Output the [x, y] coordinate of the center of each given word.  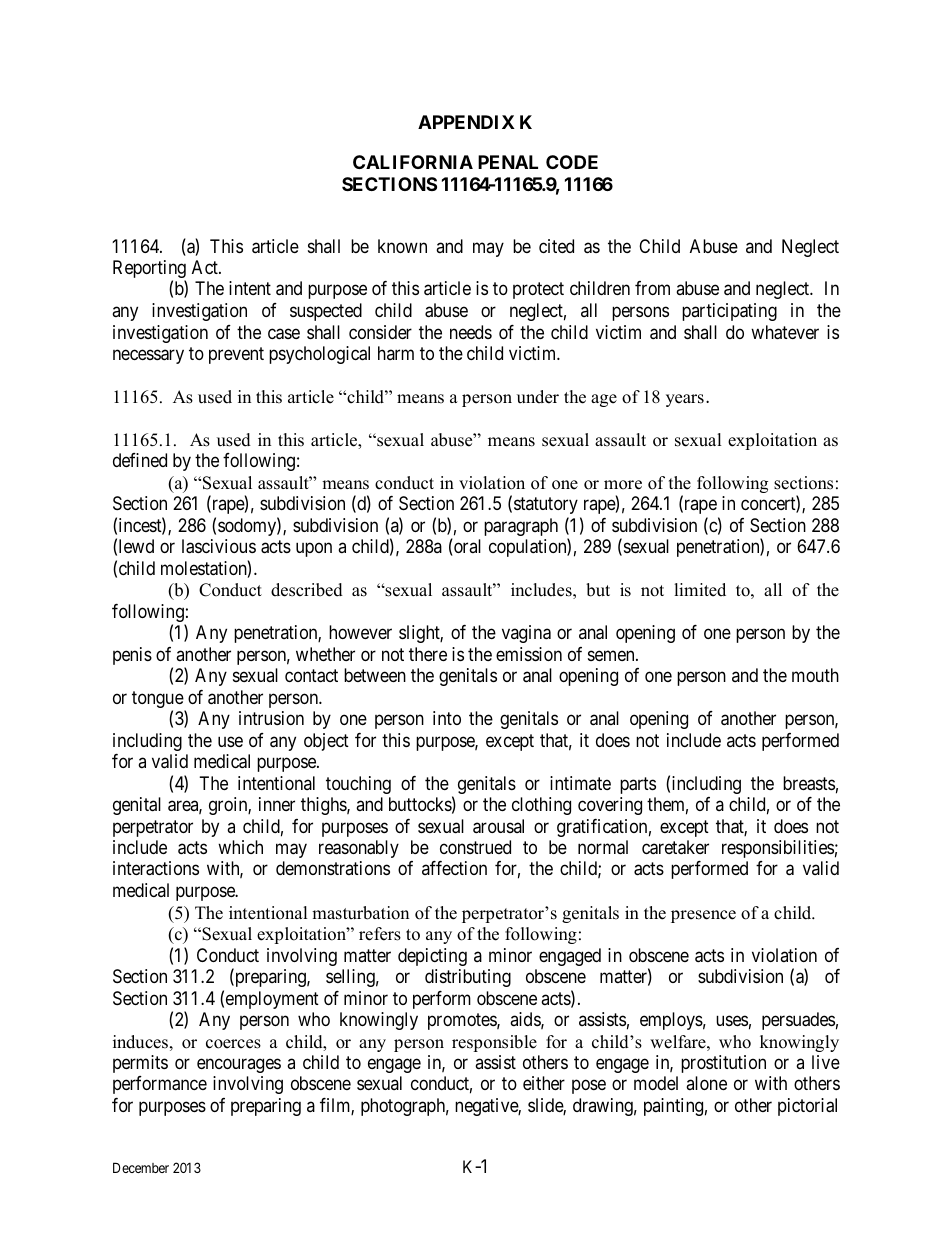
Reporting [149, 270]
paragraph [521, 527]
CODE [572, 162]
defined [140, 460]
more [623, 485]
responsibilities [778, 849]
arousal [498, 826]
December [141, 1167]
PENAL [508, 162]
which [240, 847]
